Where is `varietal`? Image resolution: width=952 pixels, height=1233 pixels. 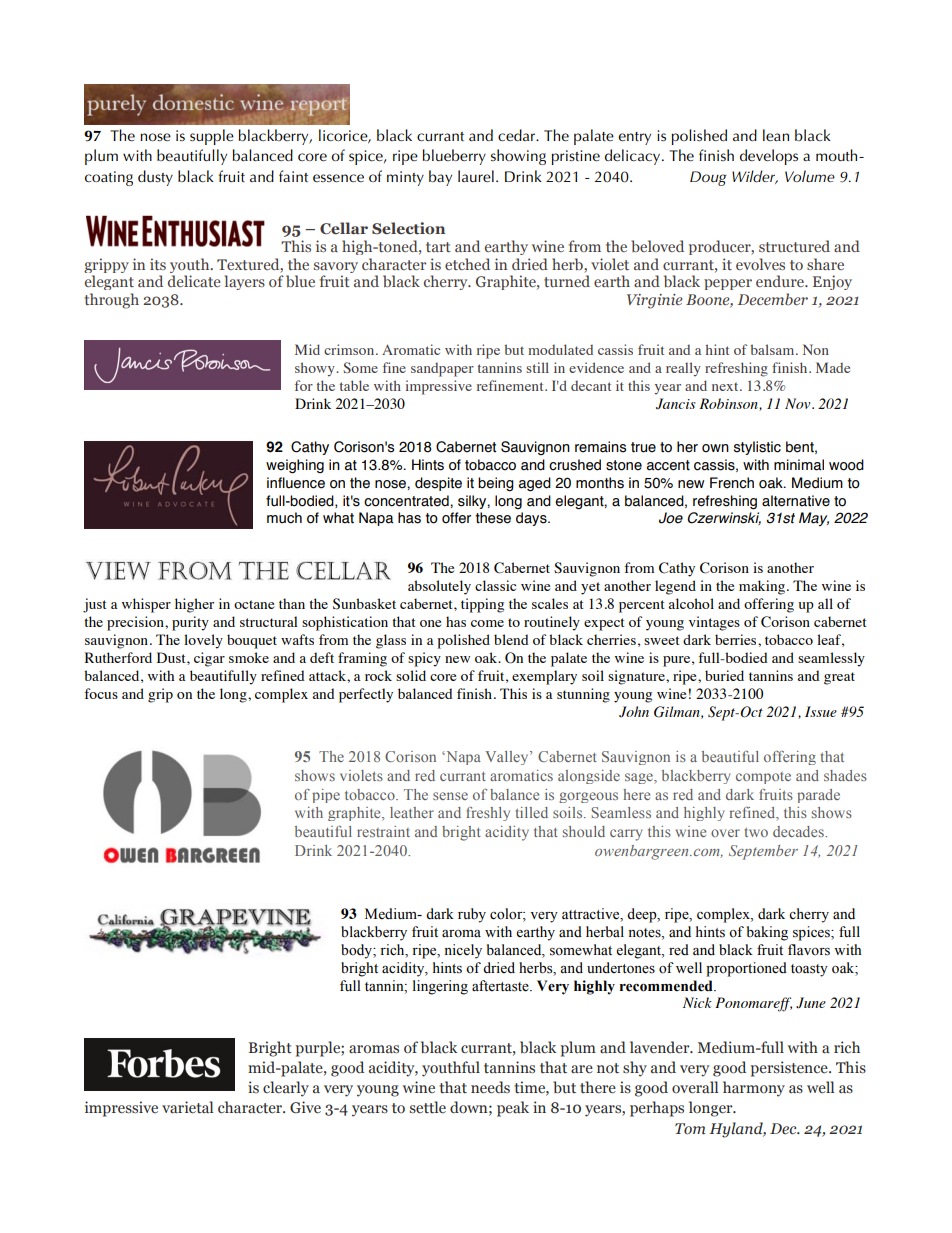 varietal is located at coordinates (187, 1107).
